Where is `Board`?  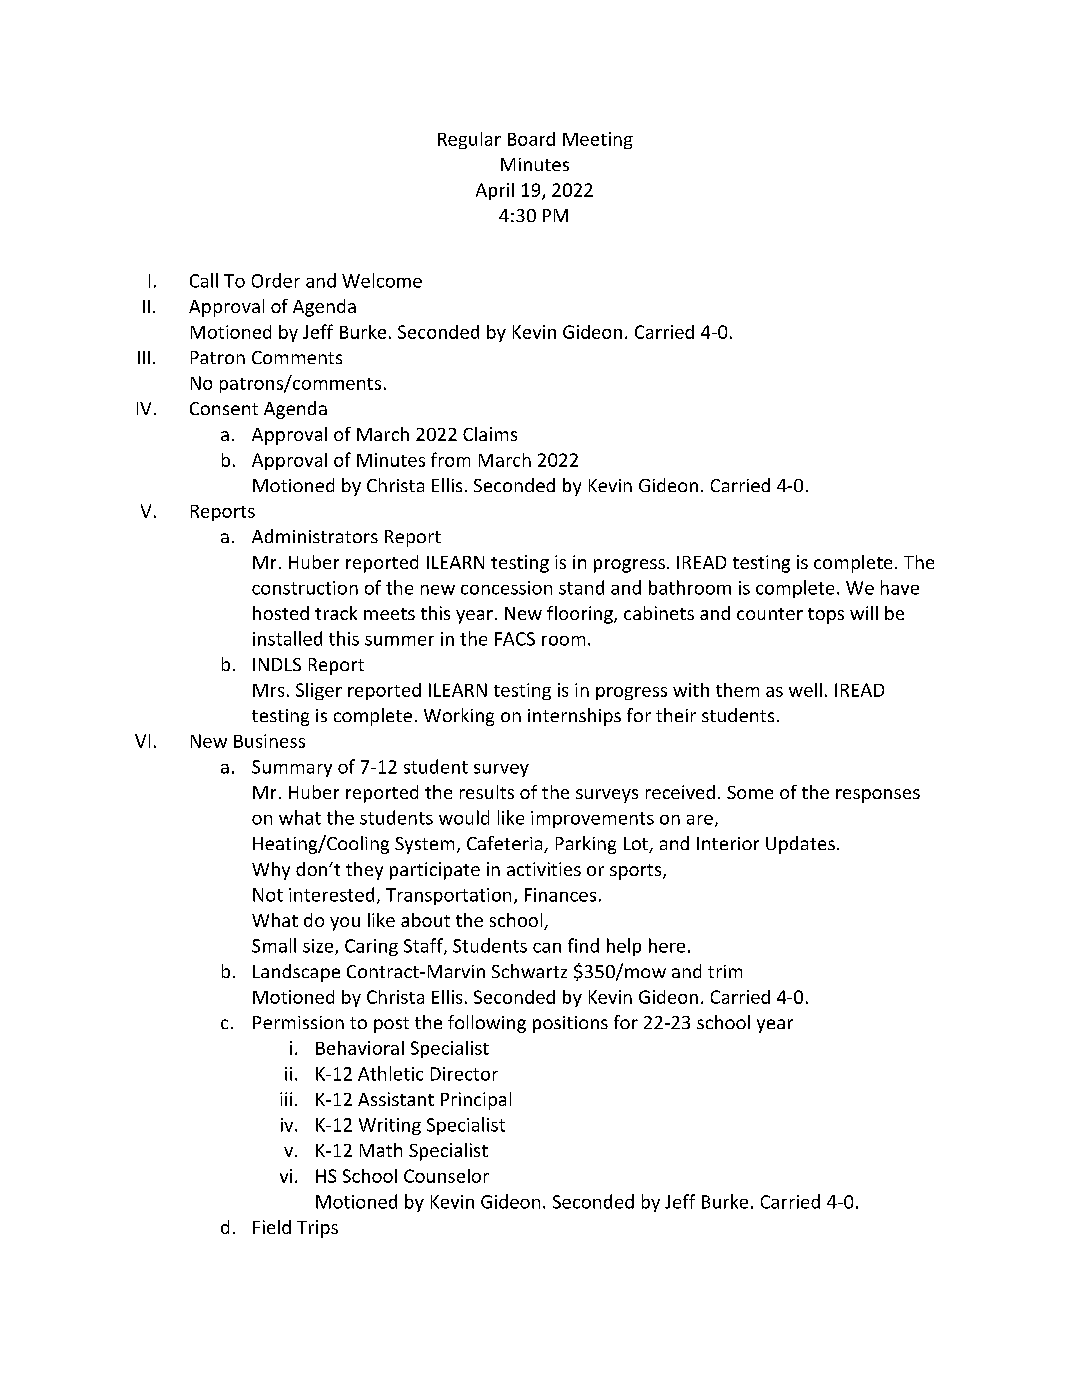 Board is located at coordinates (531, 139).
